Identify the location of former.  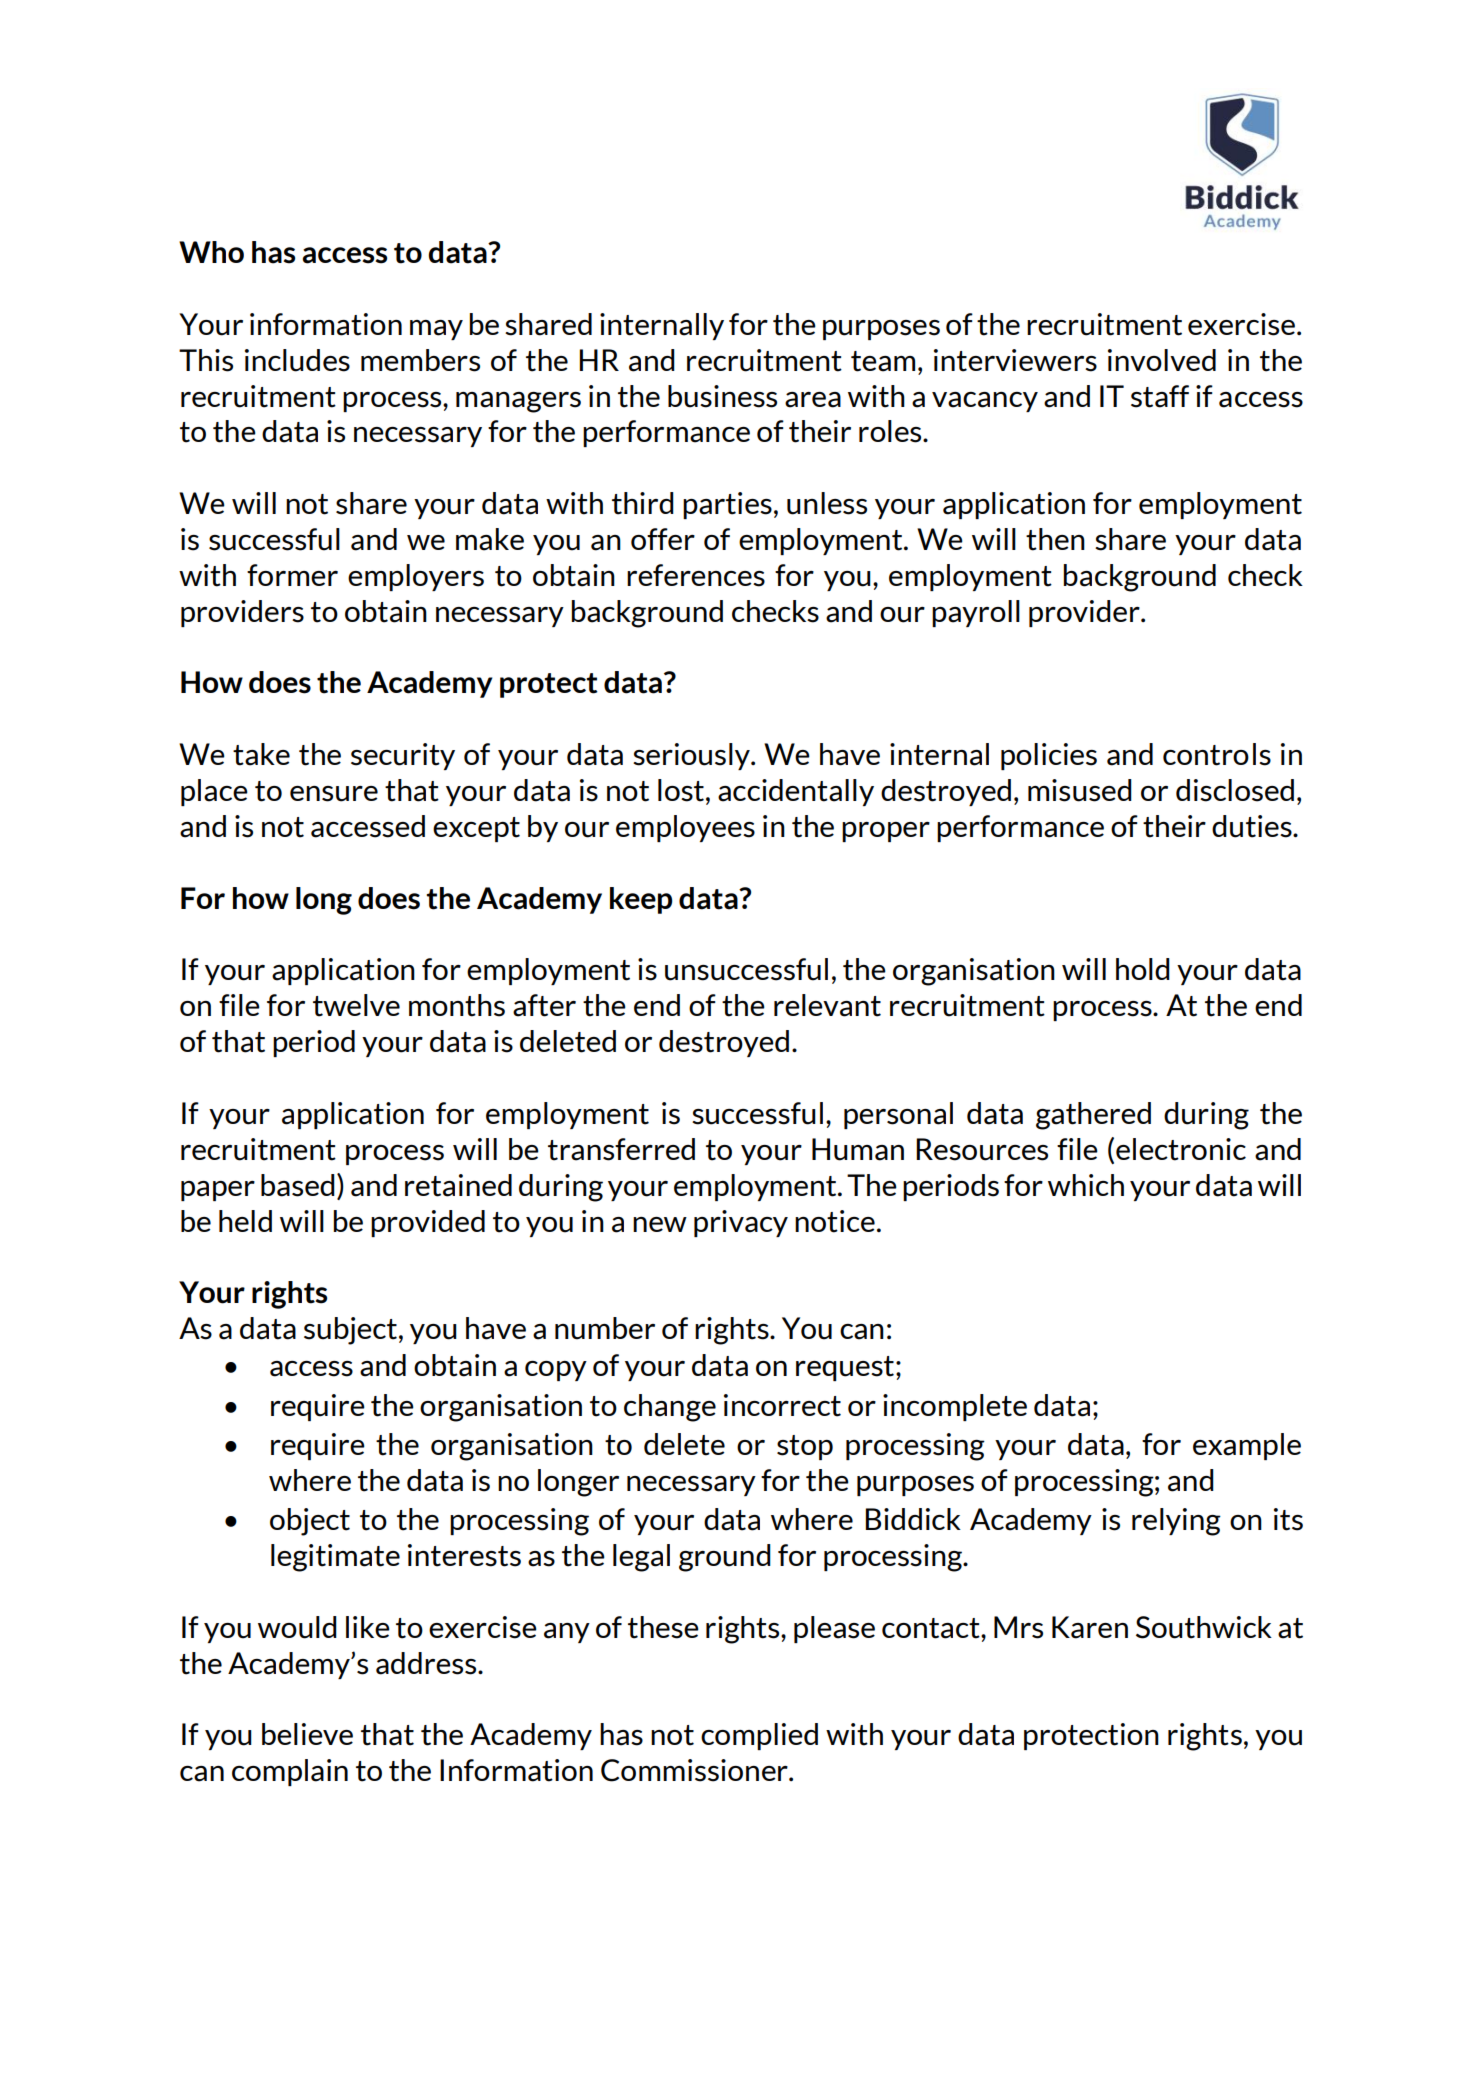
(292, 575).
